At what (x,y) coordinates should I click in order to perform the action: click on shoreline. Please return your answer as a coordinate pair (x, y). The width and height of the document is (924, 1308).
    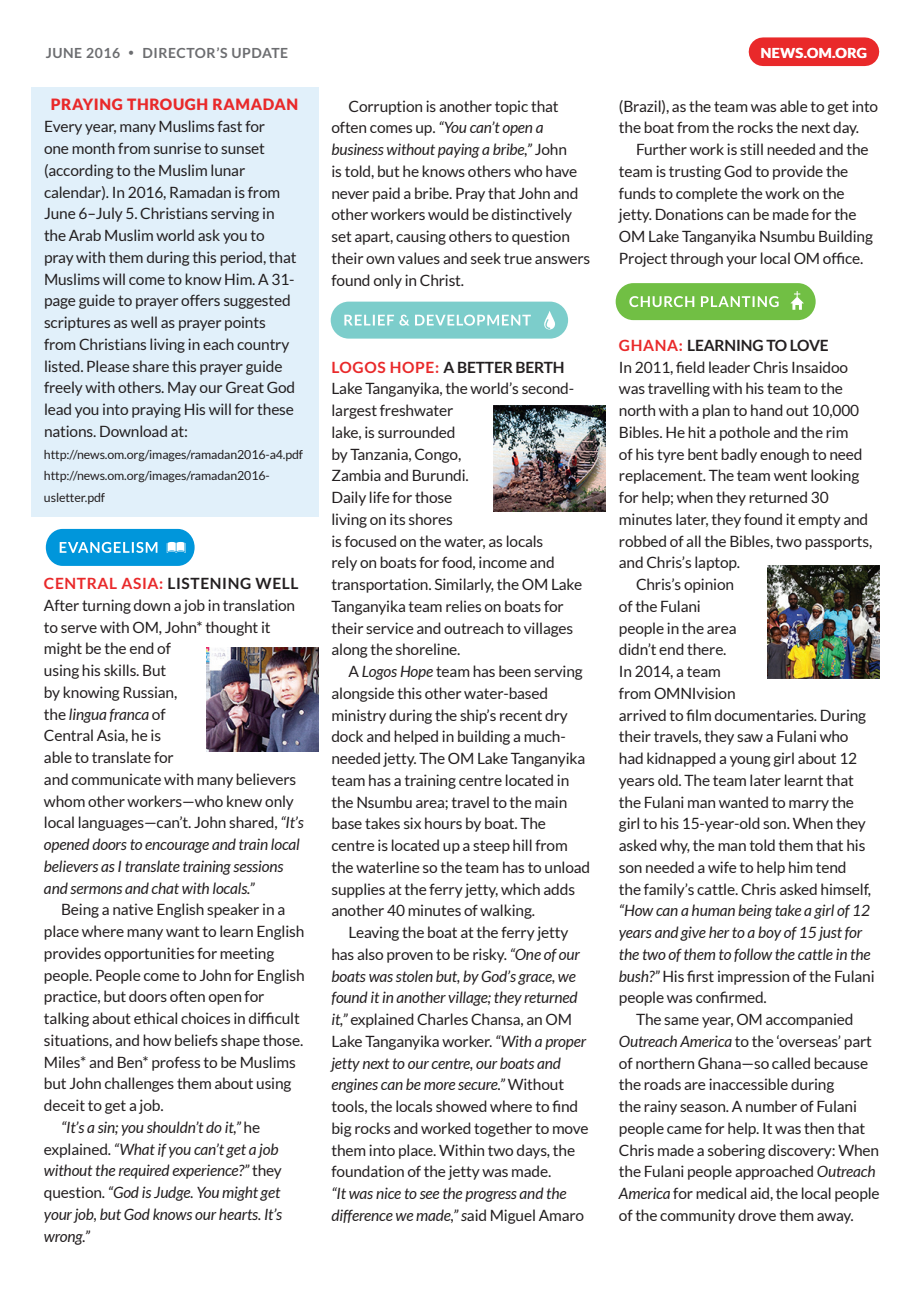
    Looking at the image, I should click on (427, 649).
